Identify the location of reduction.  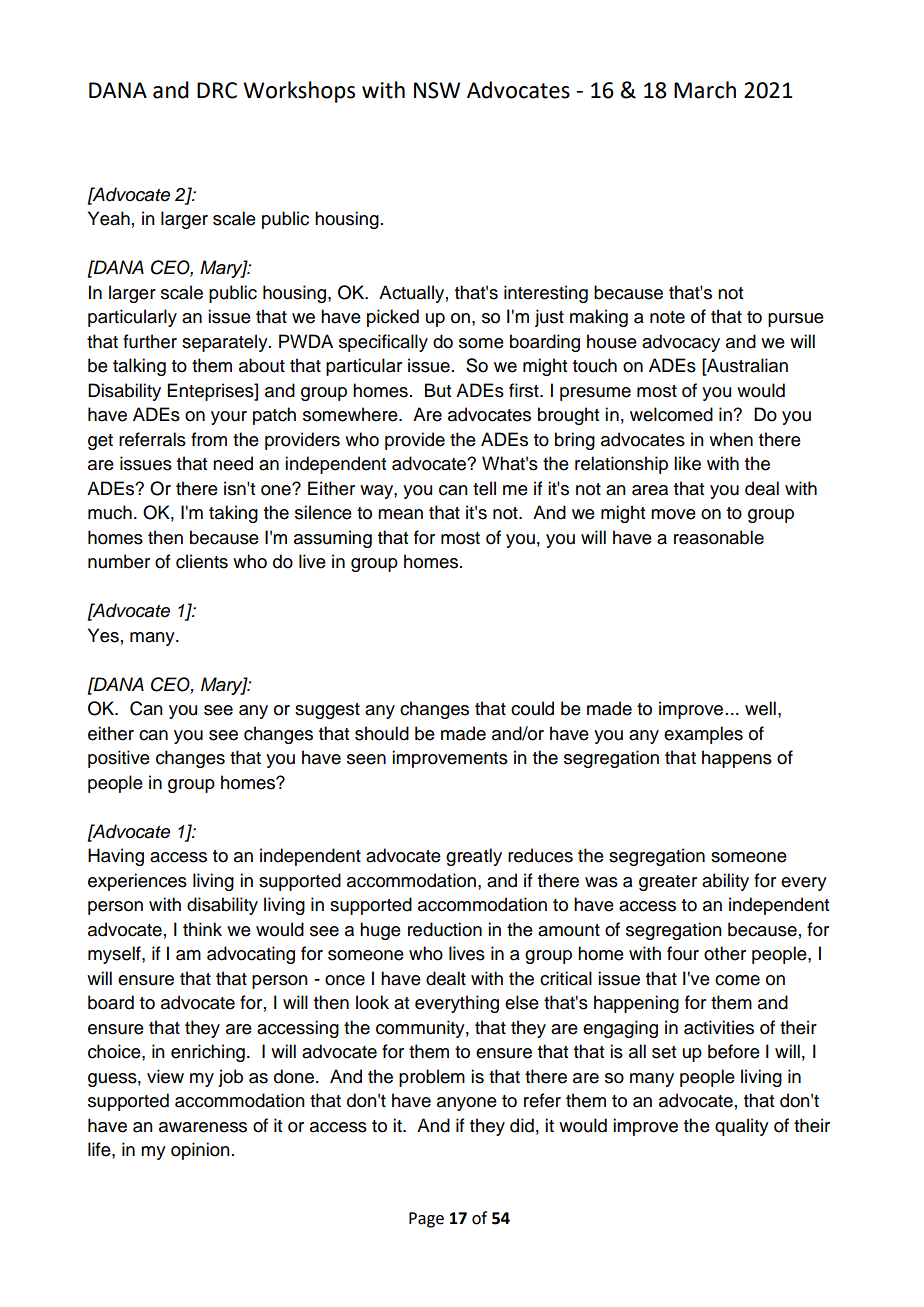
(445, 929).
